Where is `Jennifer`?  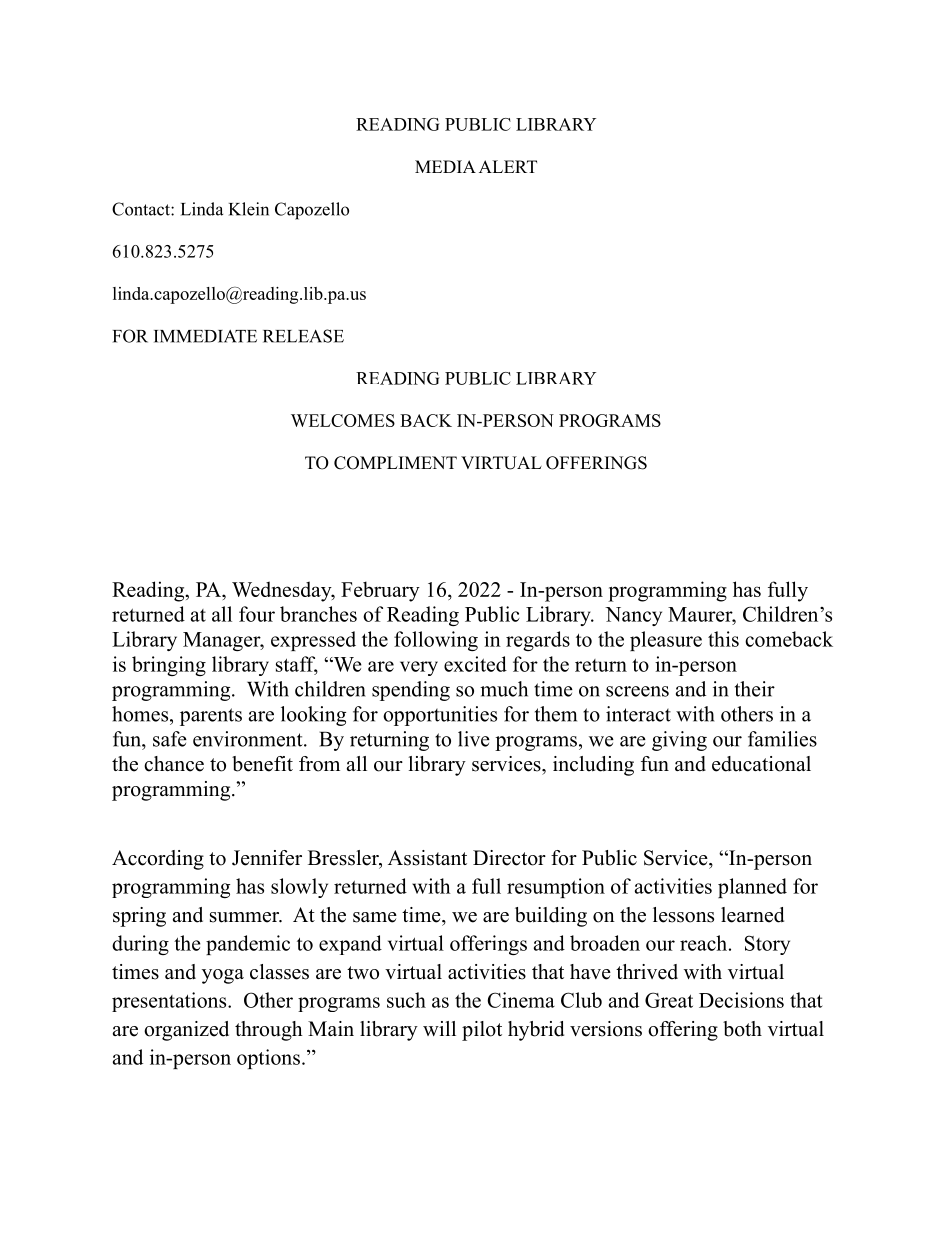 Jennifer is located at coordinates (267, 858).
